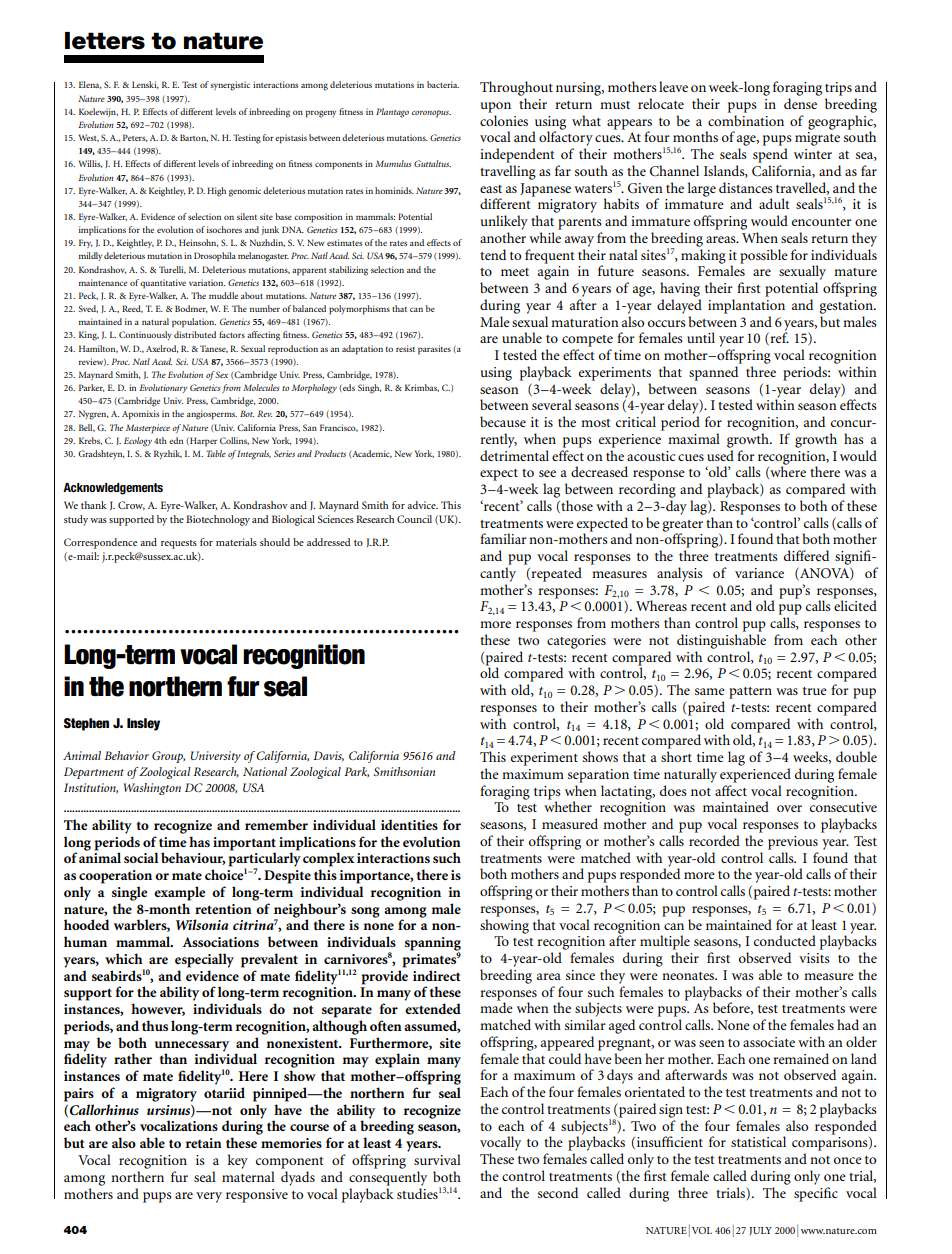 Image resolution: width=952 pixels, height=1254 pixels. Describe the element at coordinates (209, 1197) in the document. I see `very` at that location.
